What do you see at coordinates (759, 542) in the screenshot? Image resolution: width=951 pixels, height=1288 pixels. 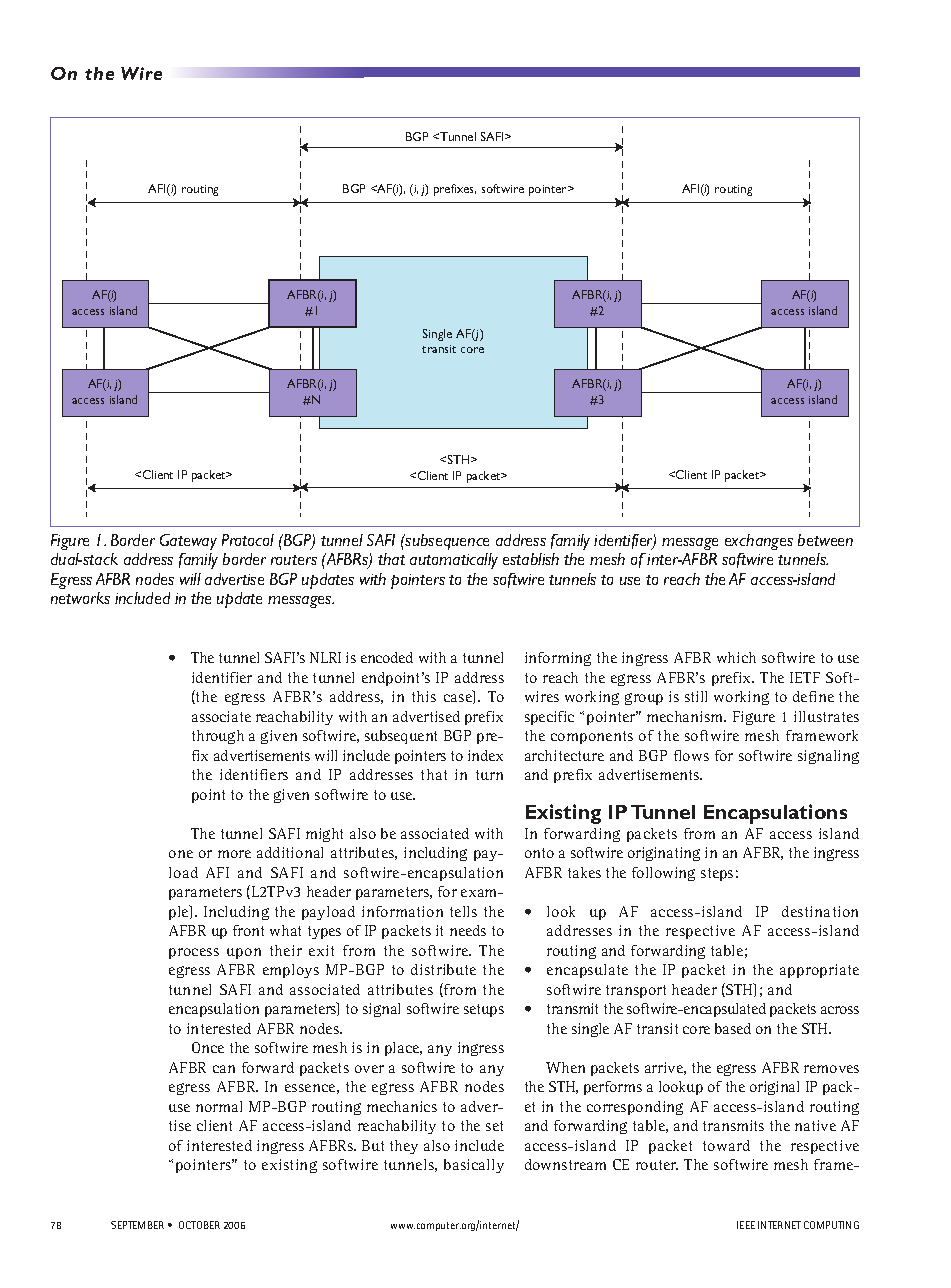 I see `exchanges` at bounding box center [759, 542].
